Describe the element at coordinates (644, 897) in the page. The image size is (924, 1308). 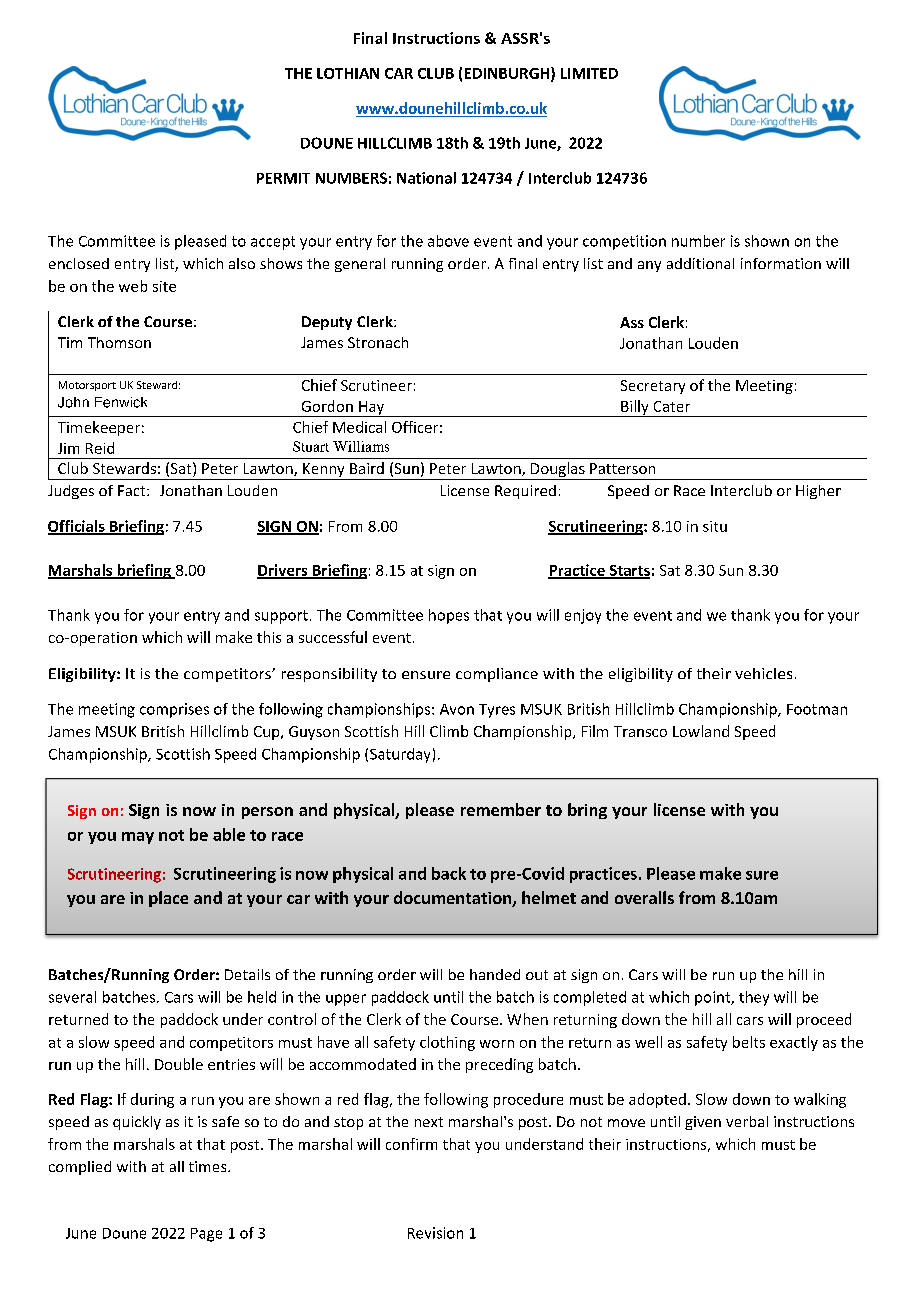
I see `overalls` at that location.
